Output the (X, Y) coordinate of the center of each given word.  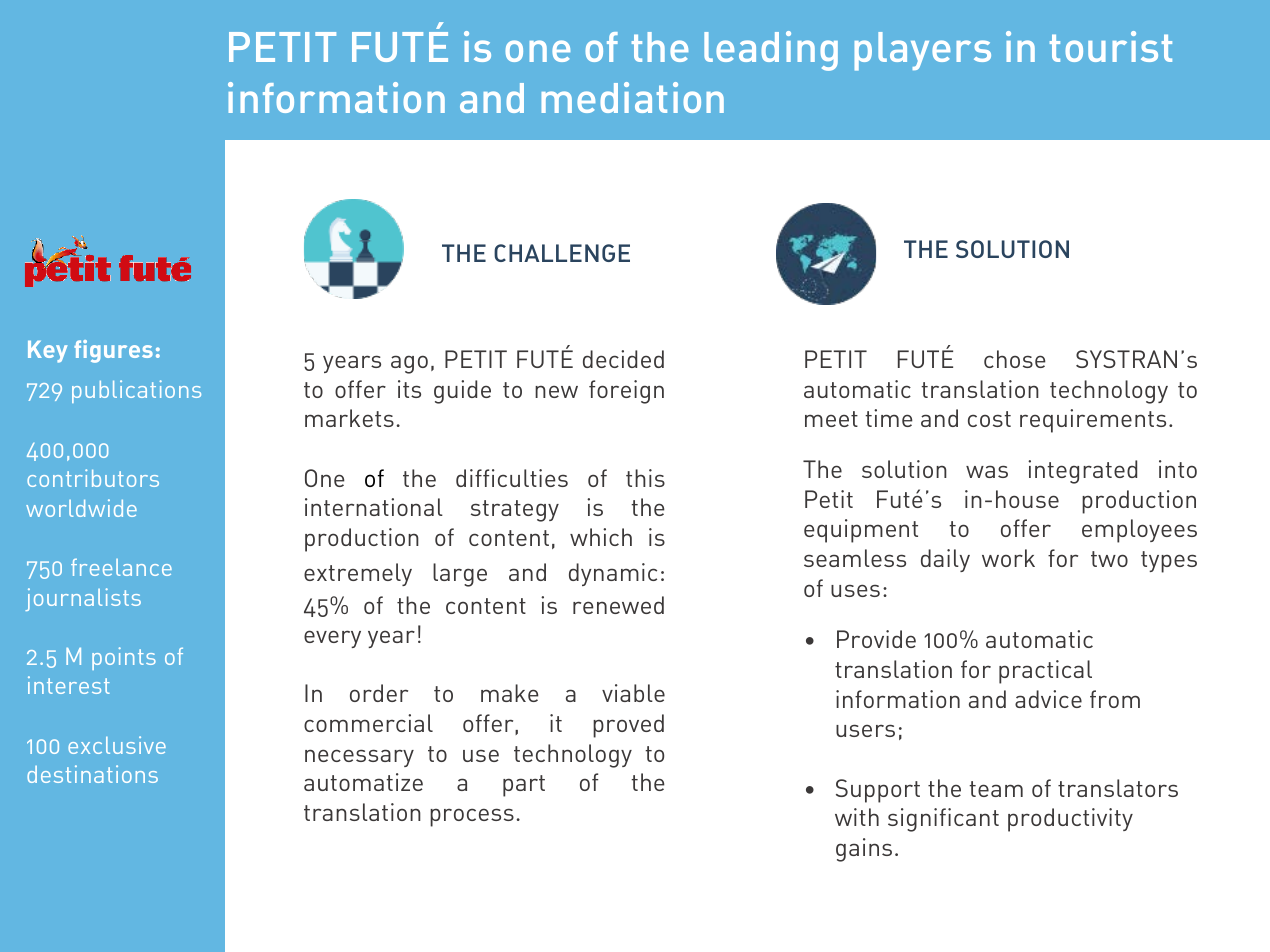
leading (771, 51)
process (472, 817)
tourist (1111, 46)
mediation (633, 97)
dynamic (613, 574)
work (1008, 558)
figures (113, 351)
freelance (121, 567)
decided (623, 359)
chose (1015, 359)
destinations (92, 774)
